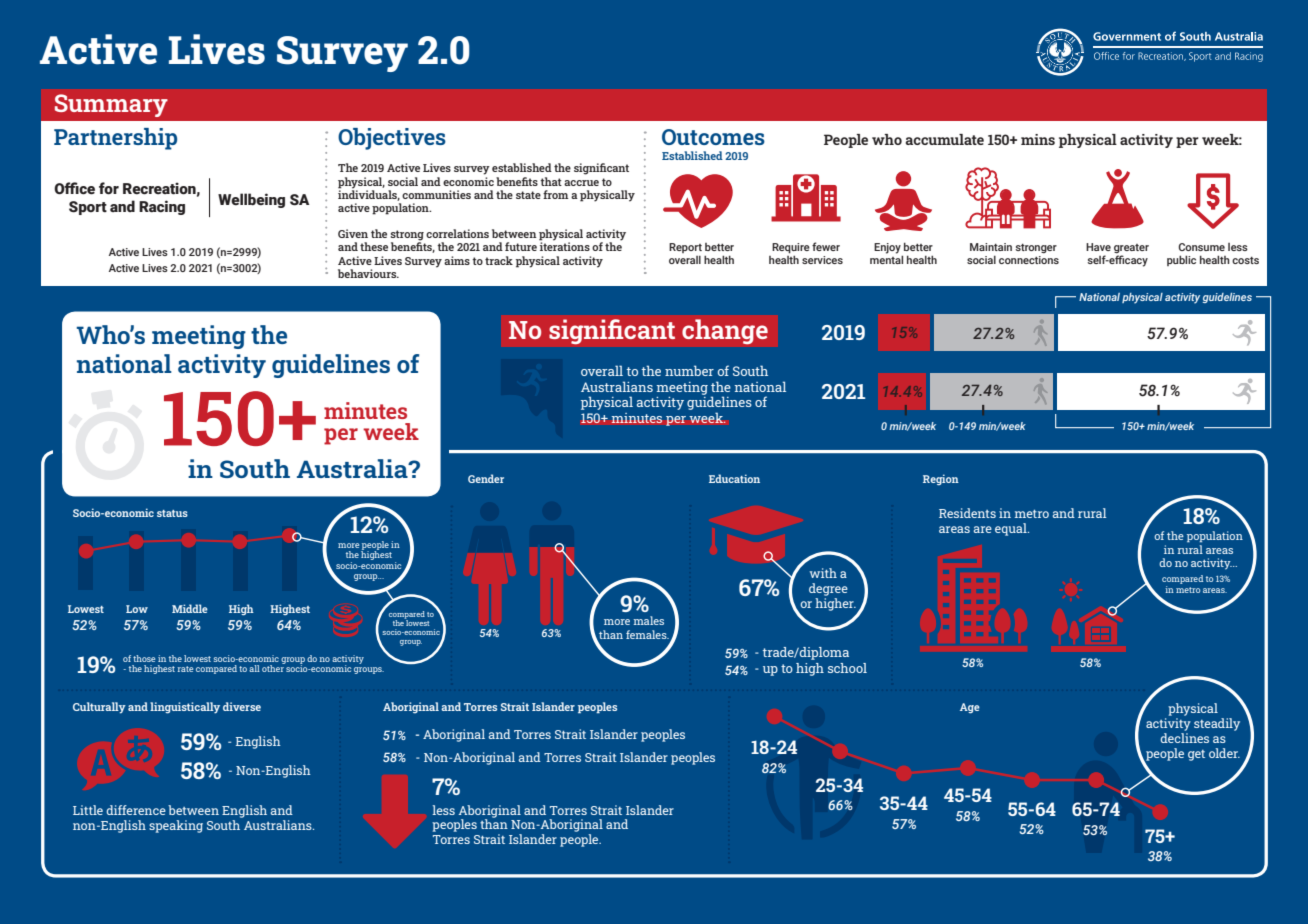 This screenshot has width=1308, height=924. Describe the element at coordinates (713, 137) in the screenshot. I see `Outcomes` at that location.
